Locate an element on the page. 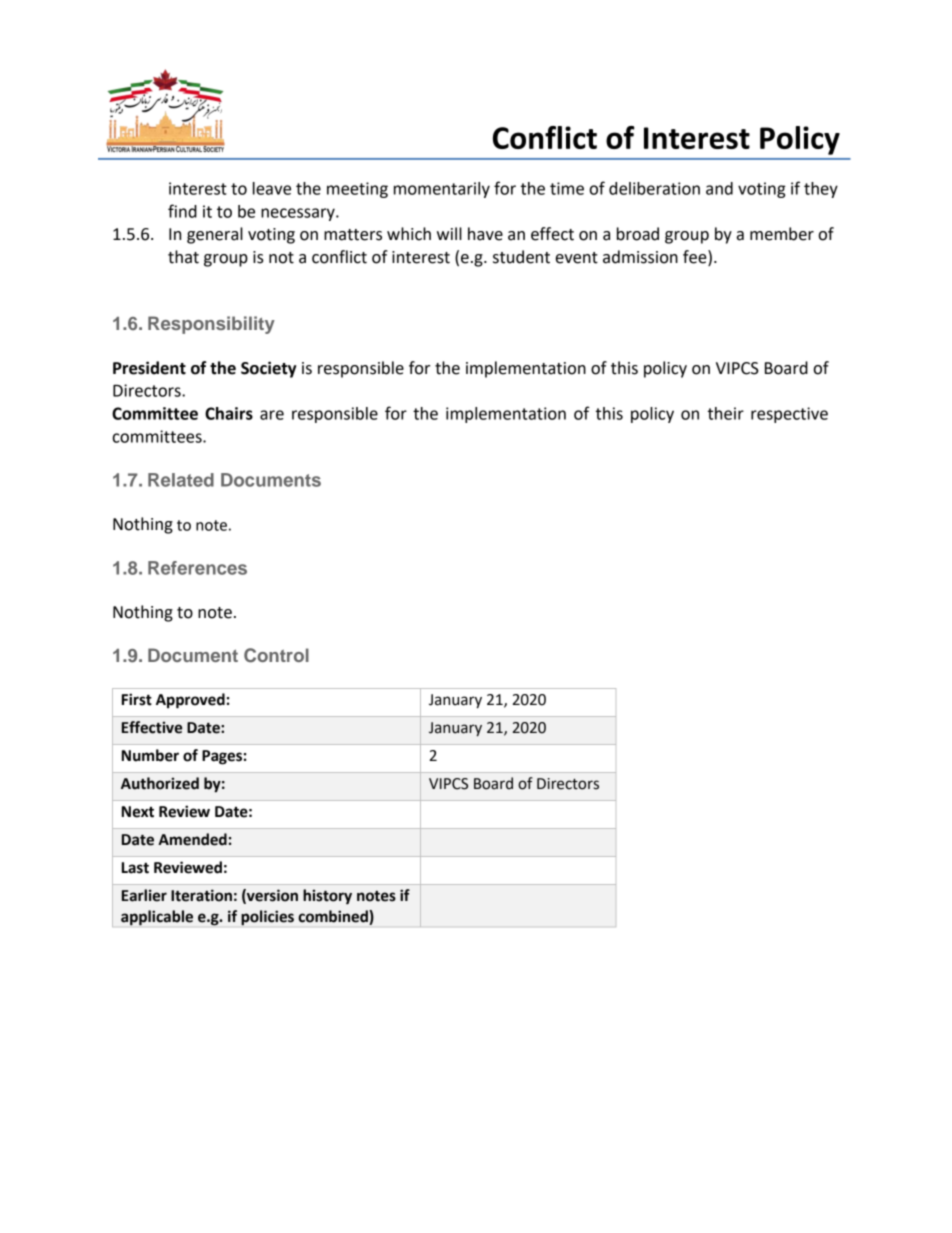 This document has height=1233, width=952. combined is located at coordinates (334, 917).
